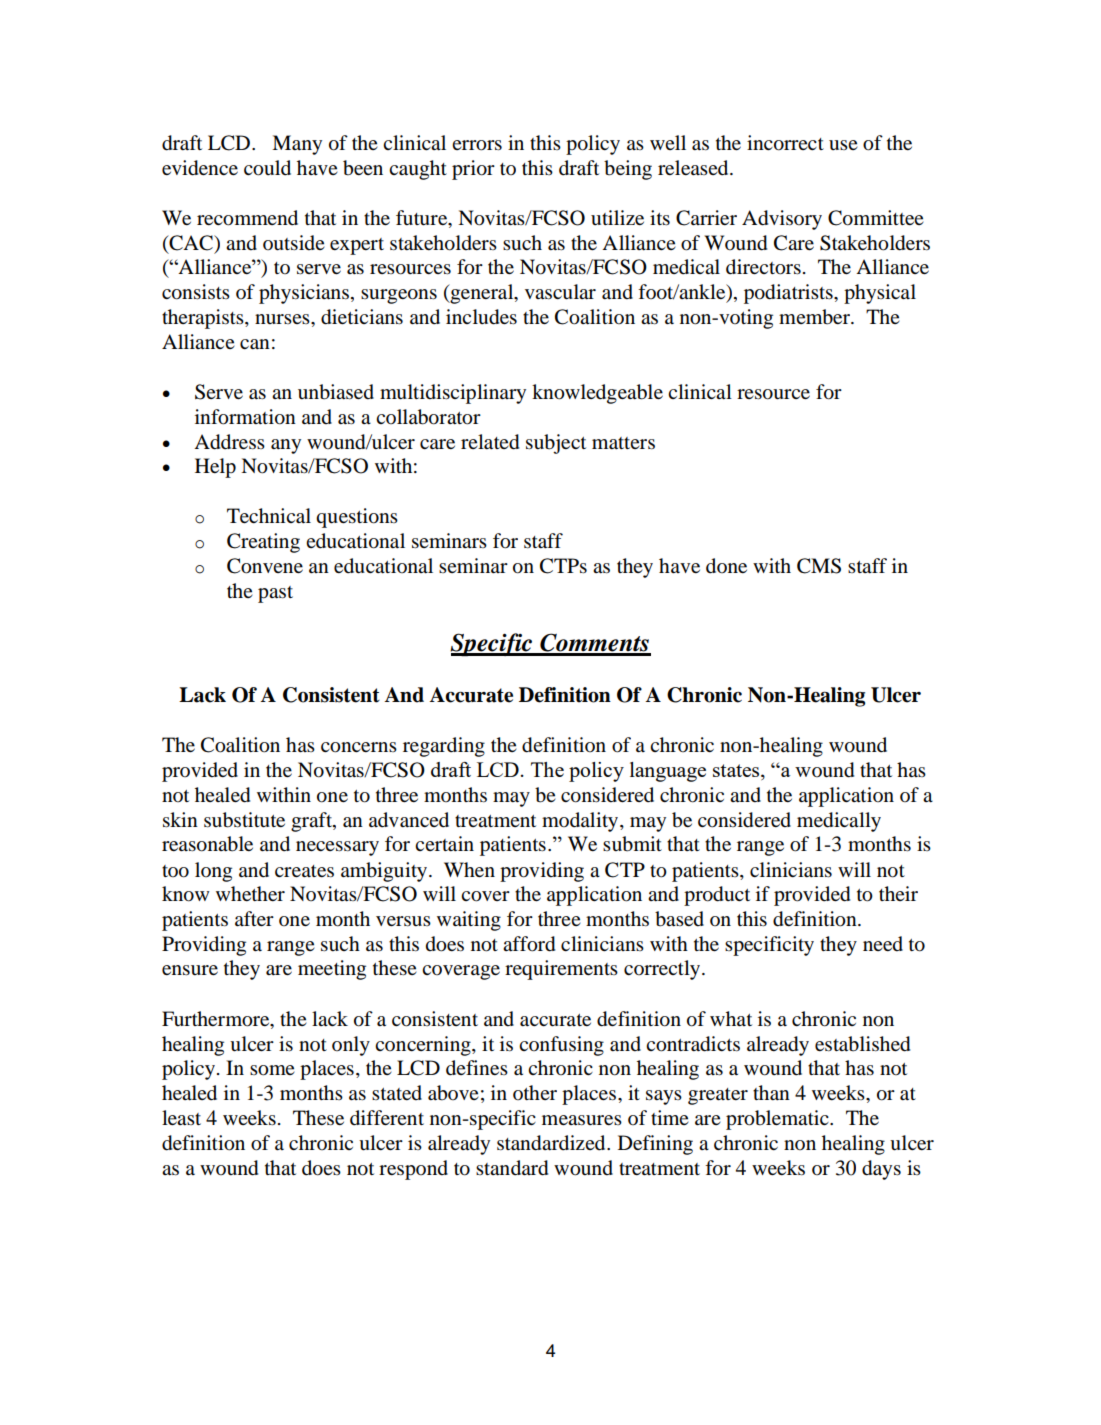  Describe the element at coordinates (582, 1120) in the page. I see `measures` at that location.
